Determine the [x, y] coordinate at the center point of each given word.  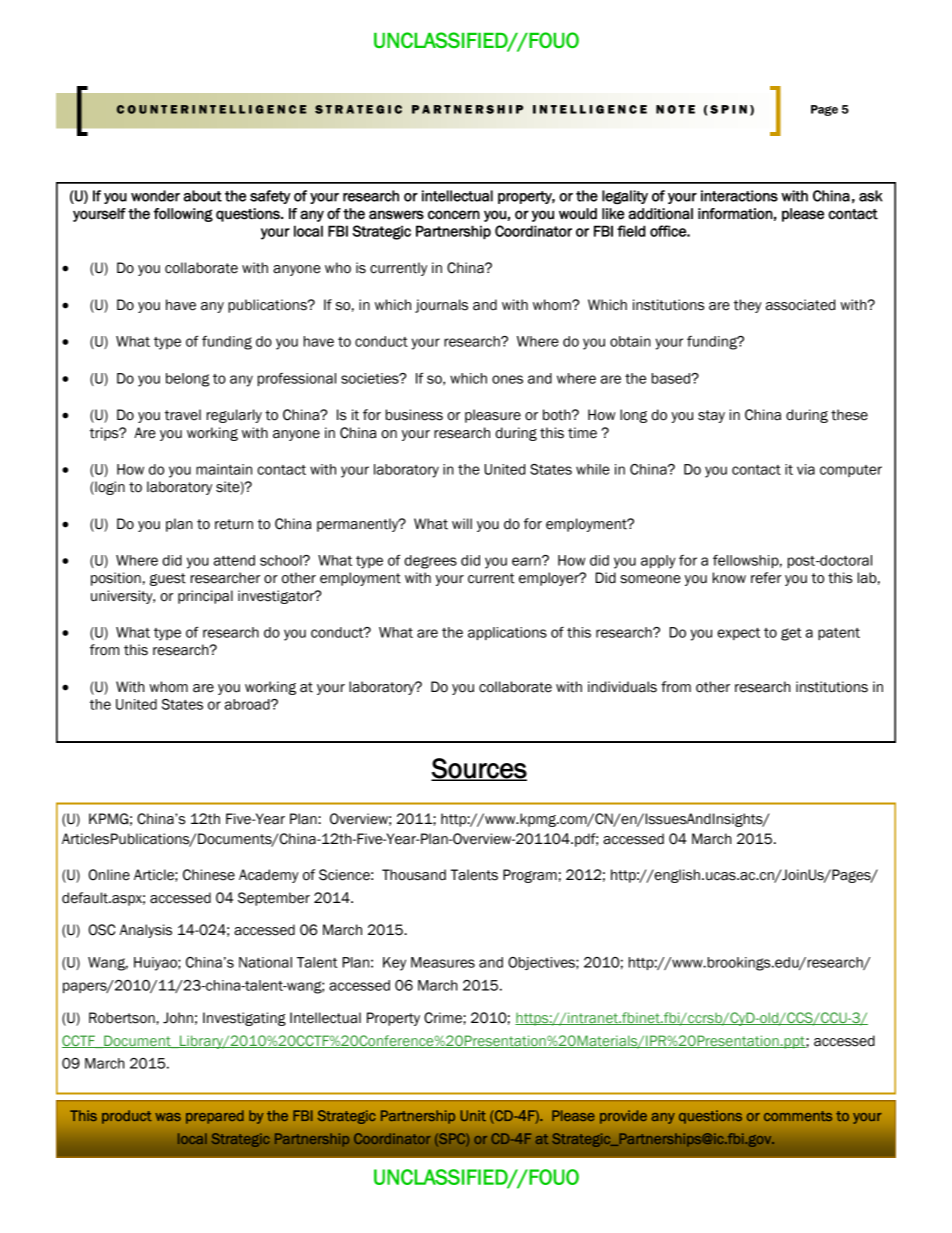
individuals [622, 687]
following [183, 215]
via [806, 469]
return [234, 524]
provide [623, 1117]
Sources [479, 769]
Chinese [209, 875]
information [735, 214]
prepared [215, 1117]
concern [454, 215]
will [462, 523]
